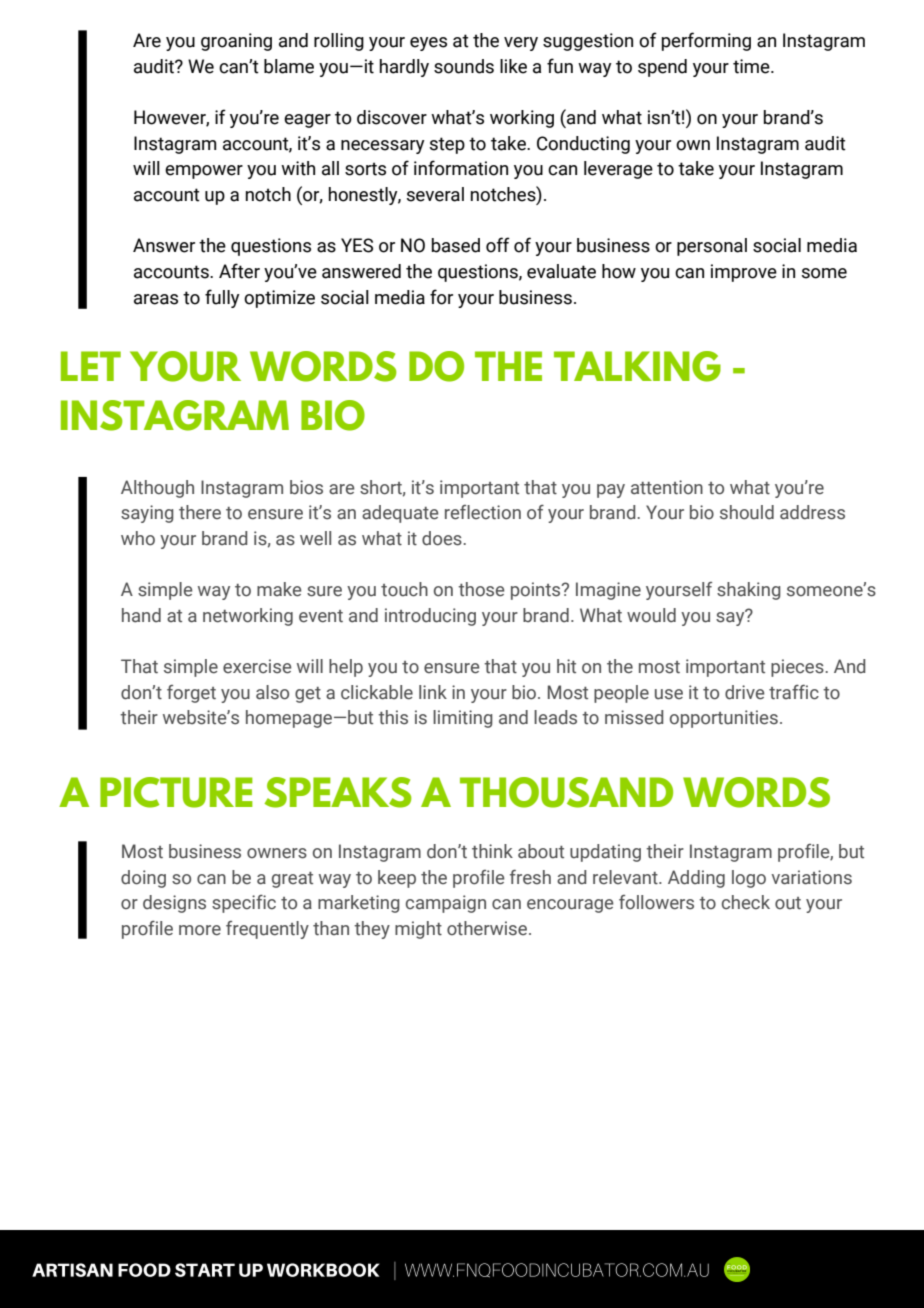 This document has height=1308, width=924. I want to click on drive, so click(745, 692).
